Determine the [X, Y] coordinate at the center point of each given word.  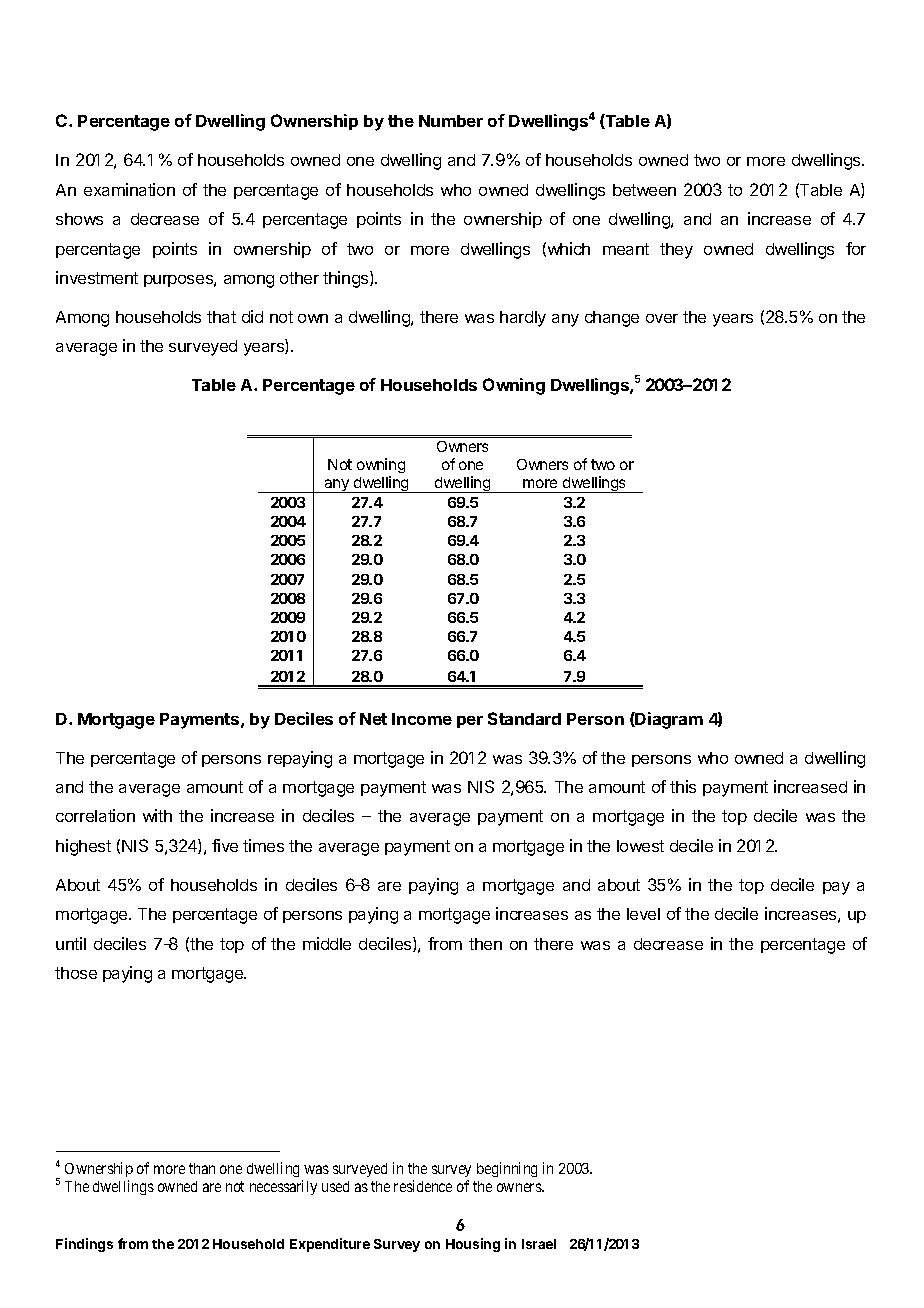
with [157, 815]
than [202, 1168]
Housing [473, 1245]
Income [422, 719]
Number [451, 121]
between [644, 190]
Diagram [668, 720]
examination [129, 189]
